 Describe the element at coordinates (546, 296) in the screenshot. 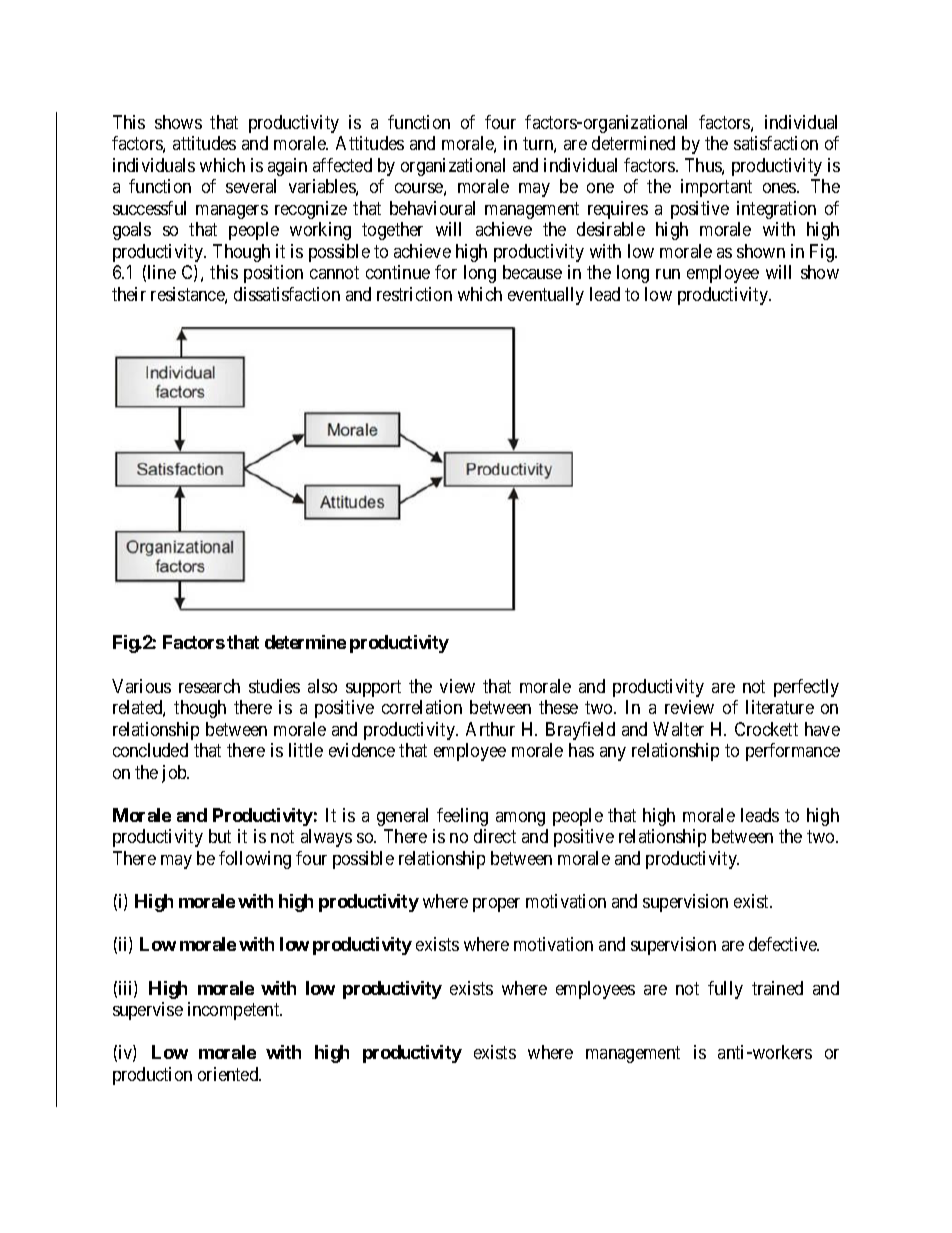

I see `eventually` at that location.
